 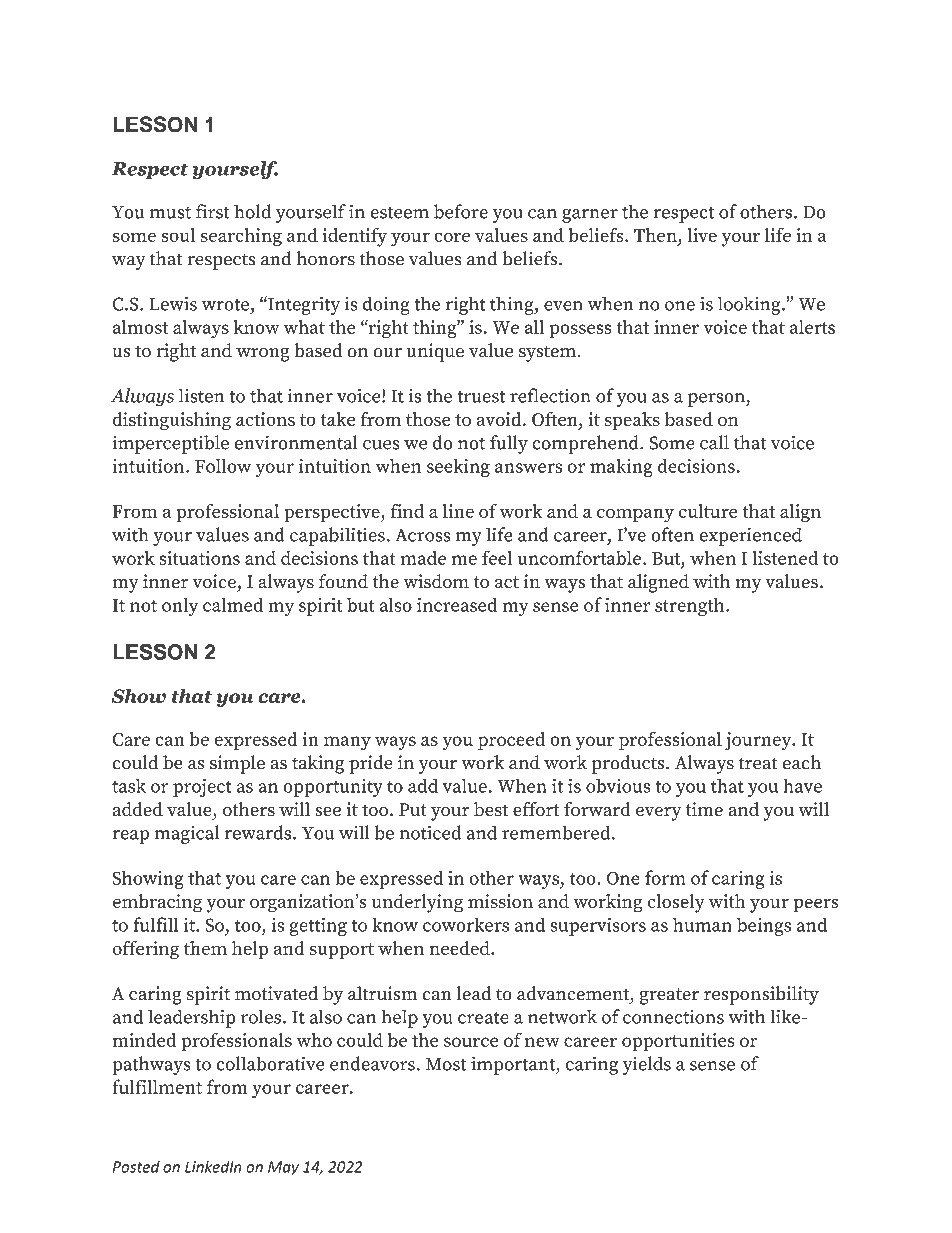 I want to click on core, so click(x=452, y=237).
